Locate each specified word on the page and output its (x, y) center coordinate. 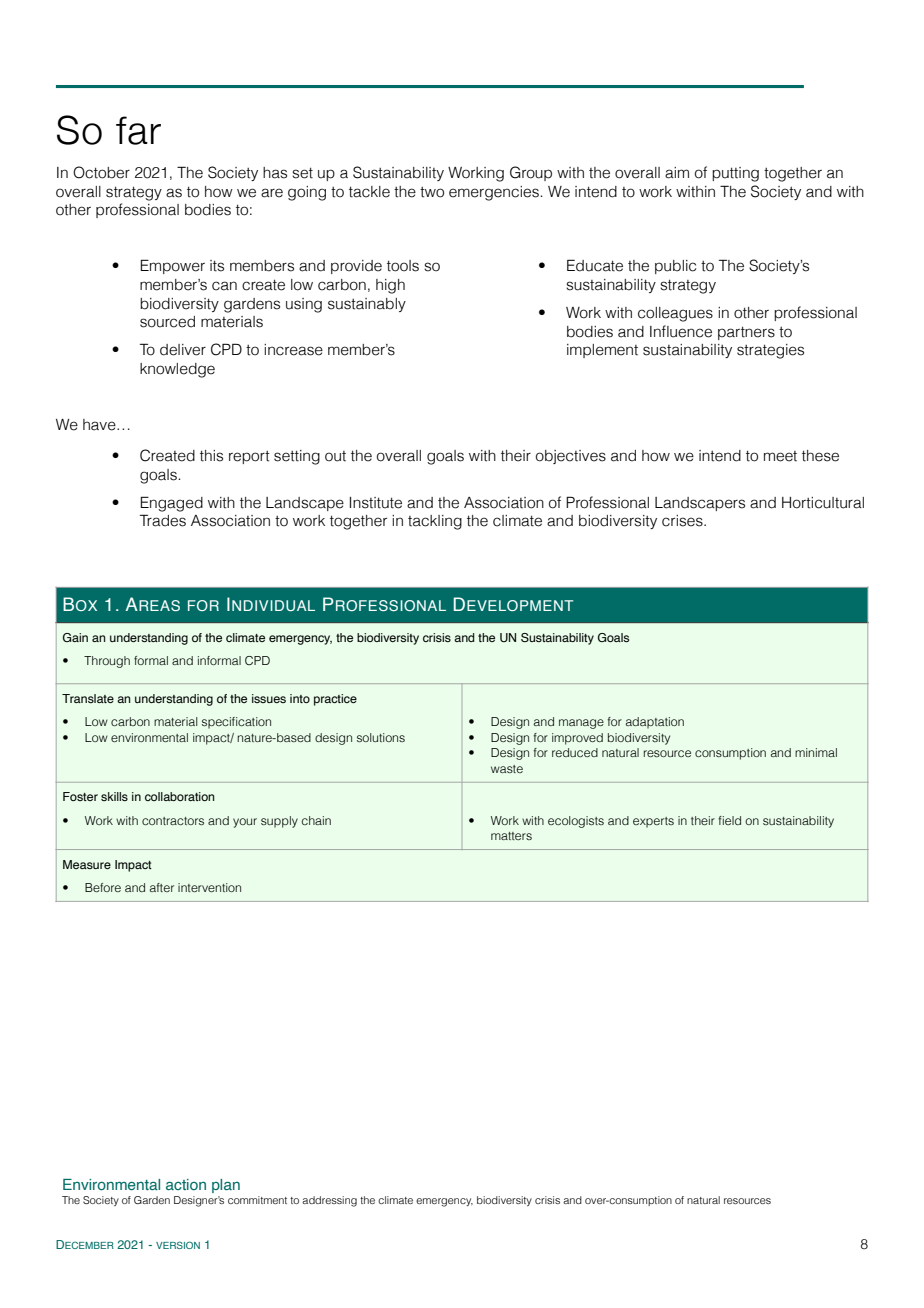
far (138, 130)
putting (735, 174)
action (186, 1184)
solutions (381, 737)
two (432, 192)
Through (107, 662)
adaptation (655, 723)
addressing (329, 1201)
